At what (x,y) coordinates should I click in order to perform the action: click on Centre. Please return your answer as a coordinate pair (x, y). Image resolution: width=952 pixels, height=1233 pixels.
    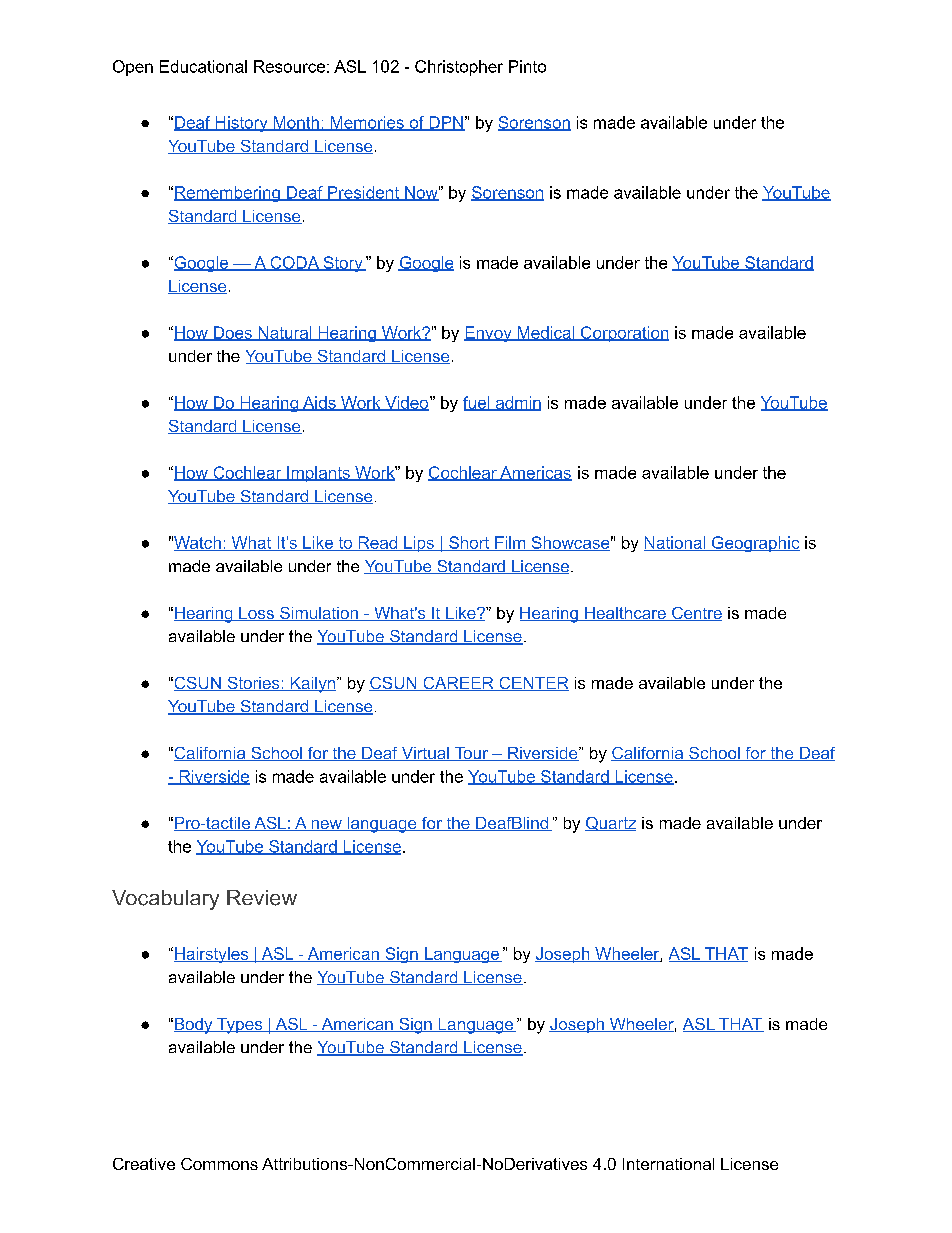
    Looking at the image, I should click on (696, 614).
